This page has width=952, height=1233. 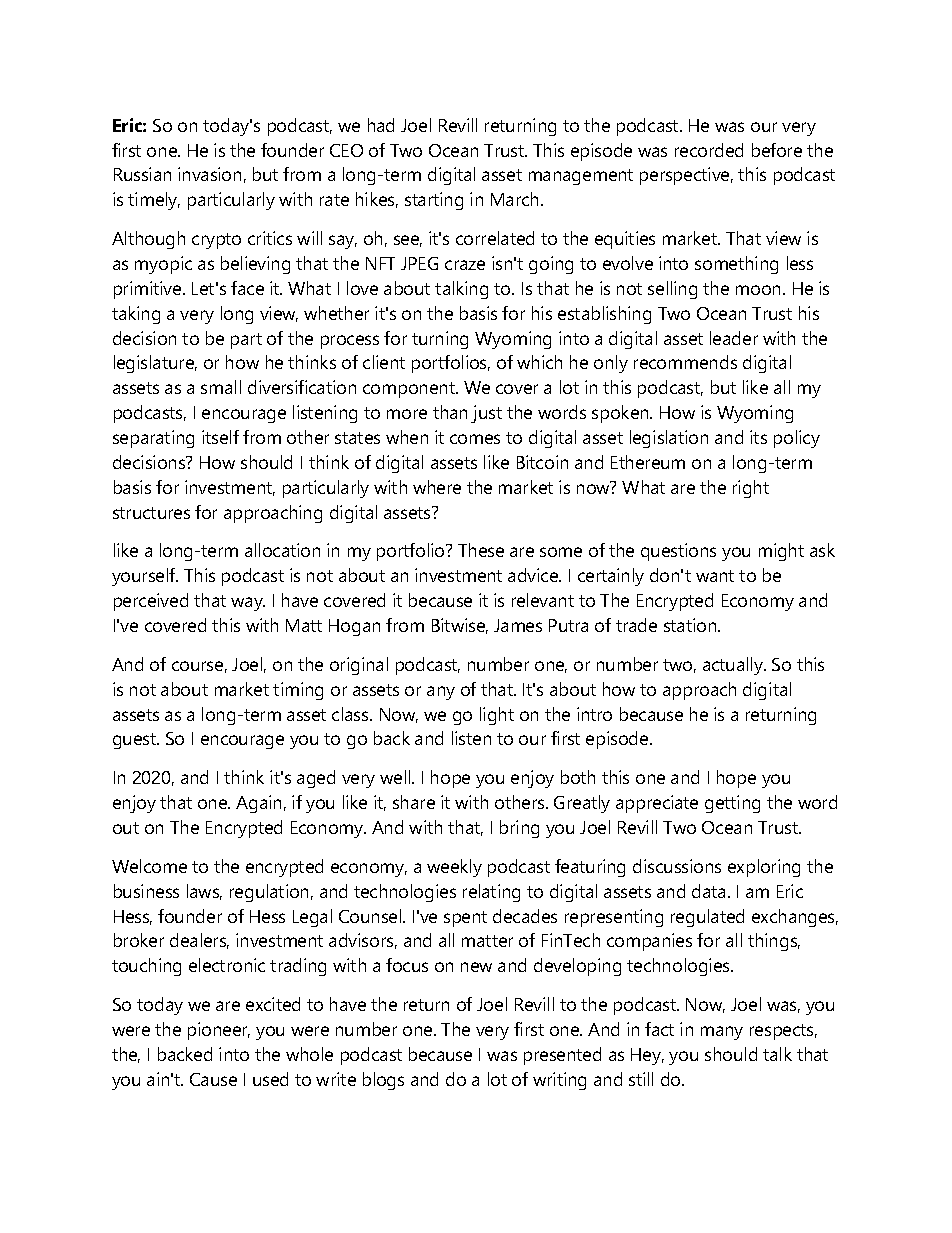 I want to click on perceived, so click(x=151, y=602).
